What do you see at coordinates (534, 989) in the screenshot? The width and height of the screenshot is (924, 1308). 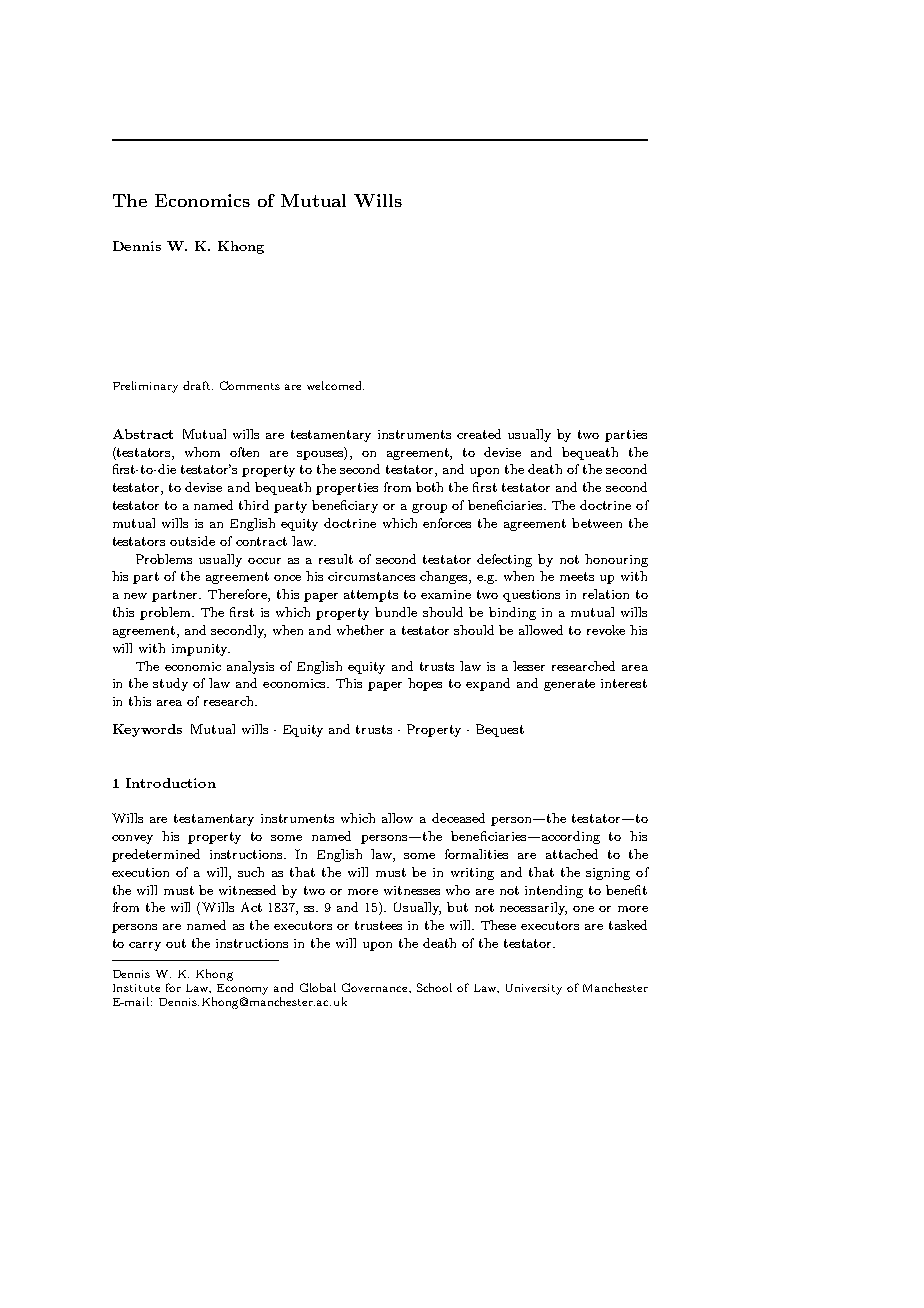 I see `University` at bounding box center [534, 989].
